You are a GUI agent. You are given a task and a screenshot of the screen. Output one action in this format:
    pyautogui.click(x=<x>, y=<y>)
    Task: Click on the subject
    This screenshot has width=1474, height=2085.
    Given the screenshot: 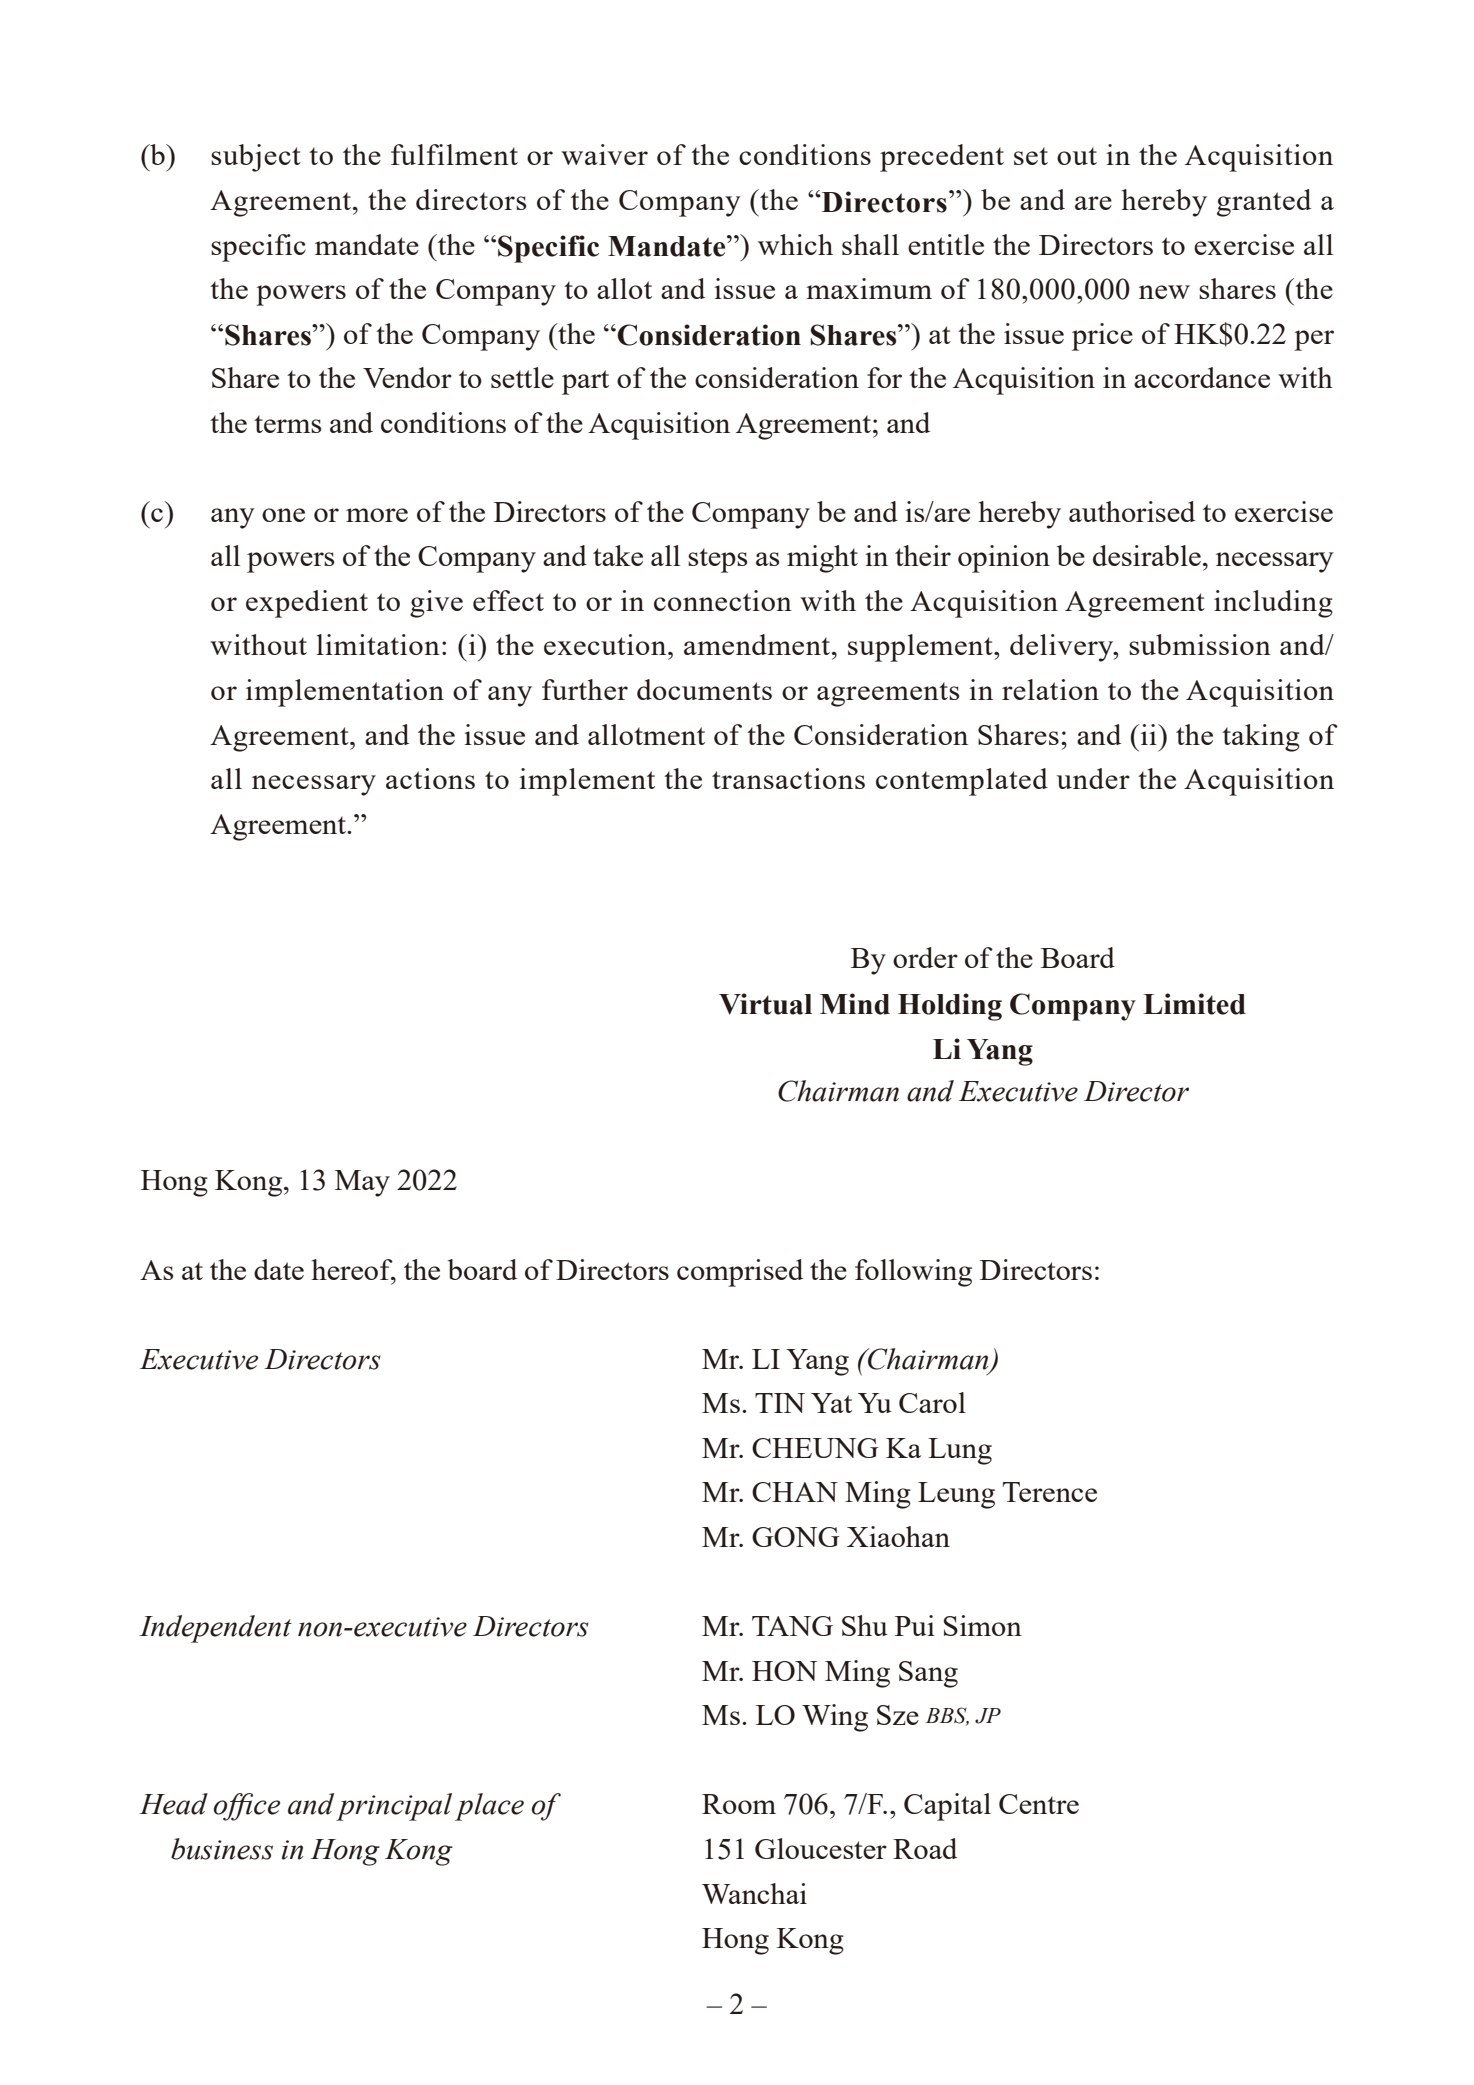 What is the action you would take?
    pyautogui.click(x=256, y=158)
